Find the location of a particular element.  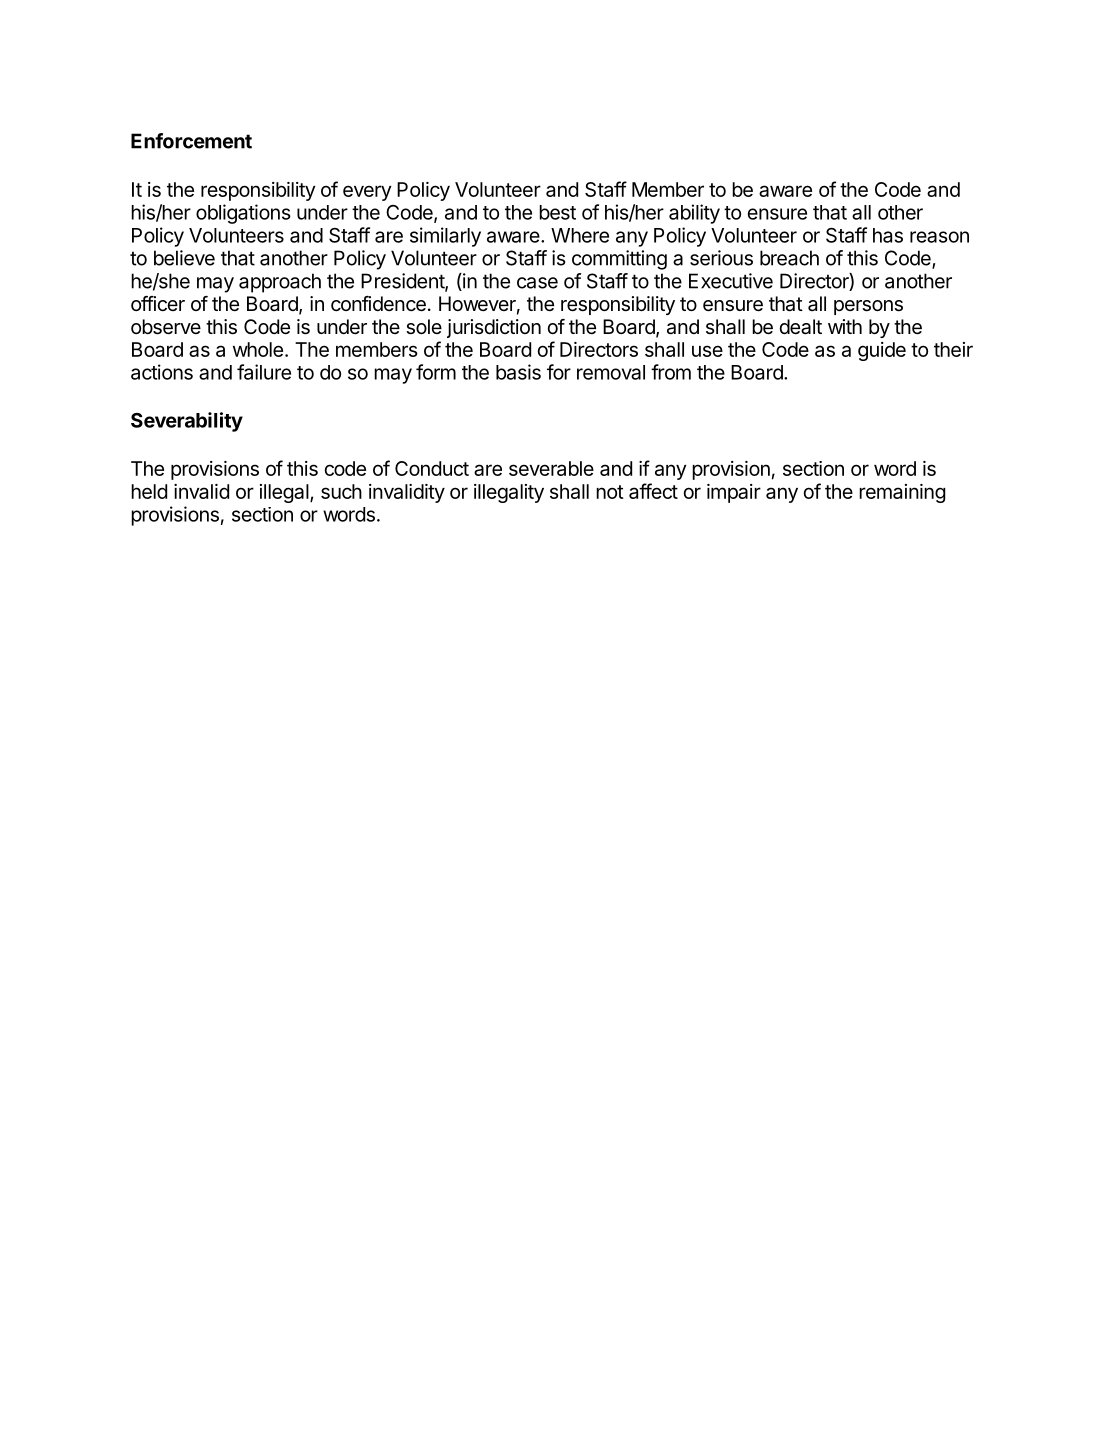

reason is located at coordinates (939, 237).
